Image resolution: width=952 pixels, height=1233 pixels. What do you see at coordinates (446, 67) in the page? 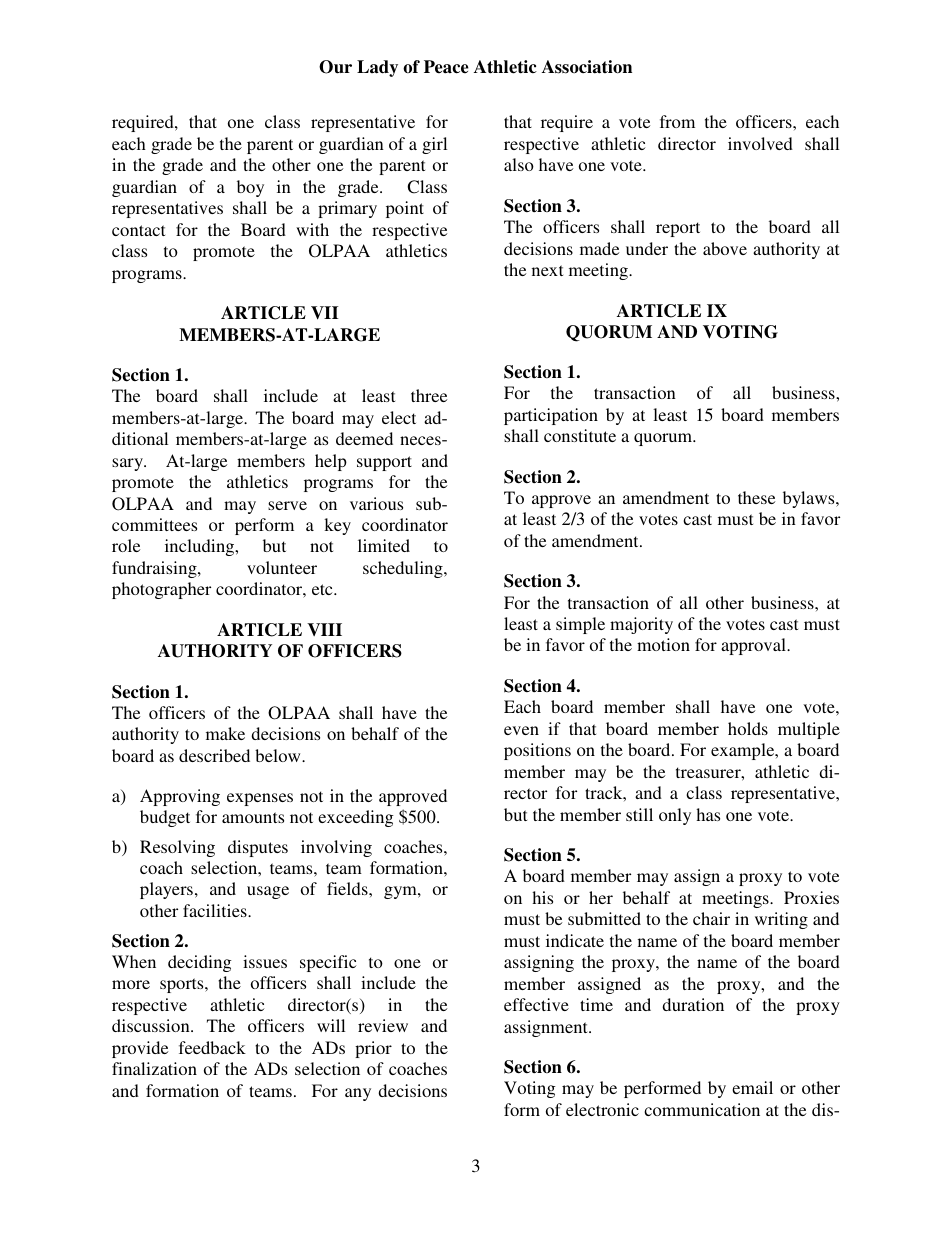
I see `Peace` at bounding box center [446, 67].
